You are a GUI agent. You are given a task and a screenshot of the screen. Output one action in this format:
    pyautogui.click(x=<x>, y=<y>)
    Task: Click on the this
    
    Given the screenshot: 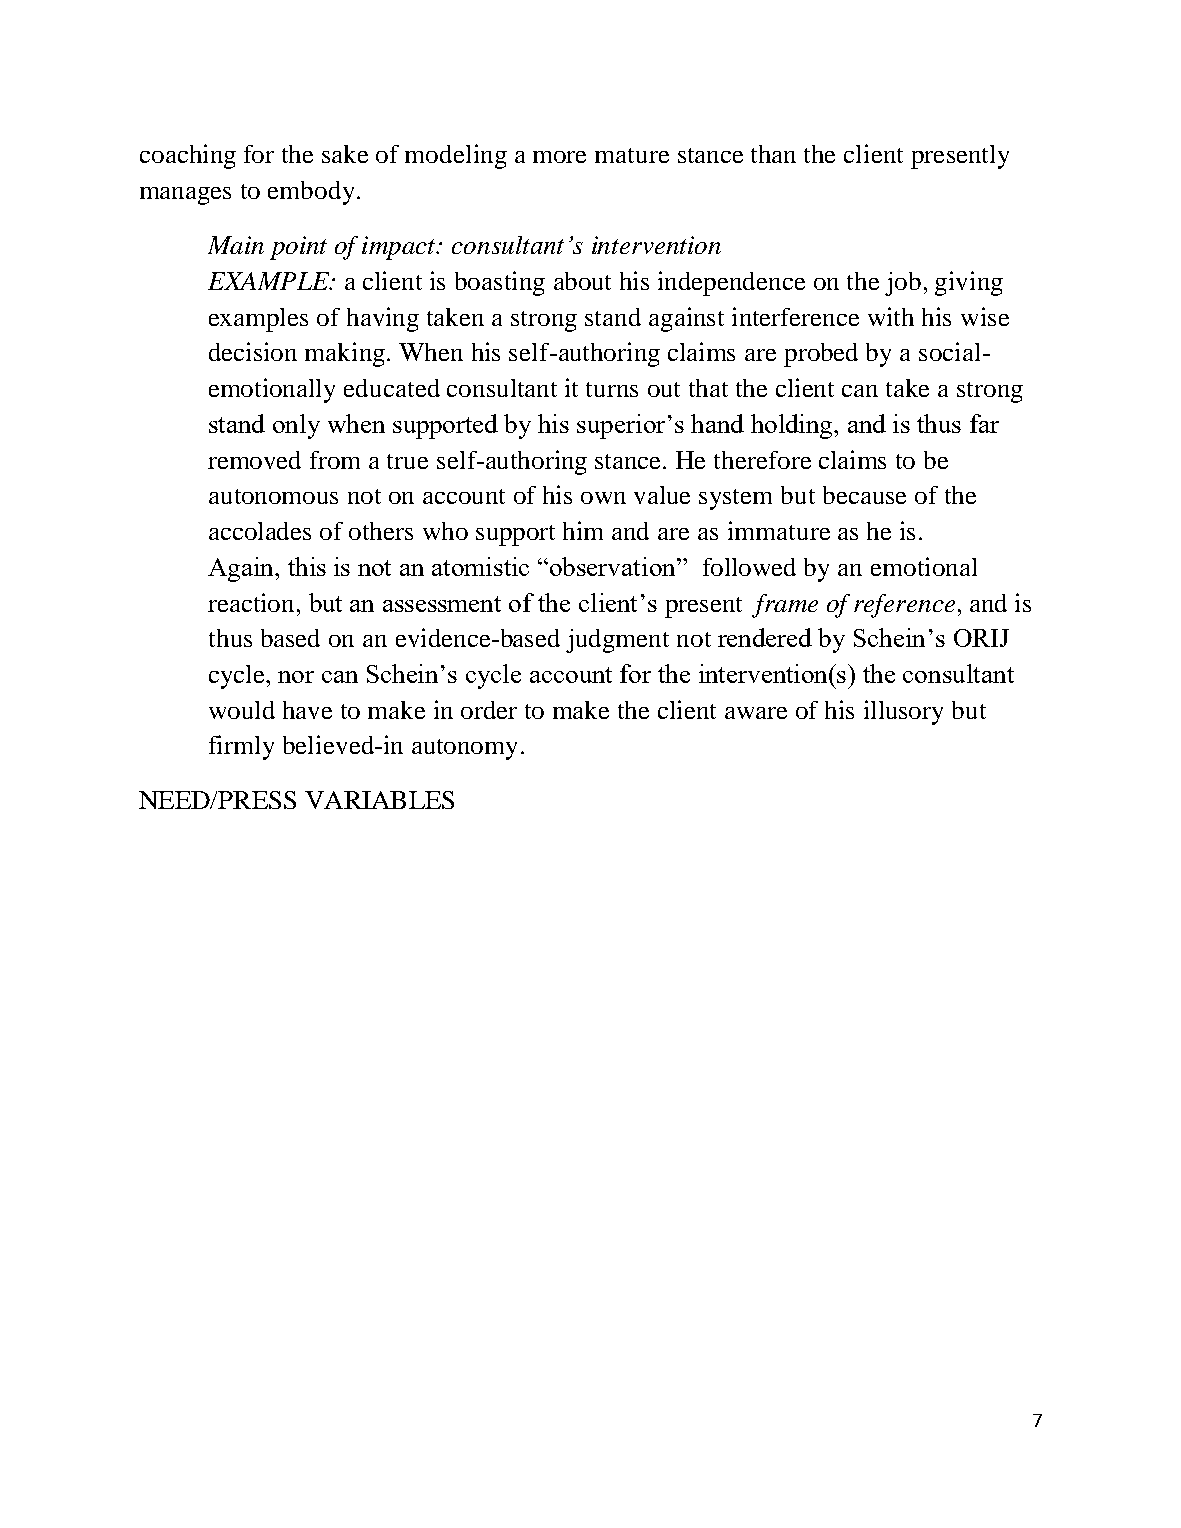 What is the action you would take?
    pyautogui.click(x=307, y=566)
